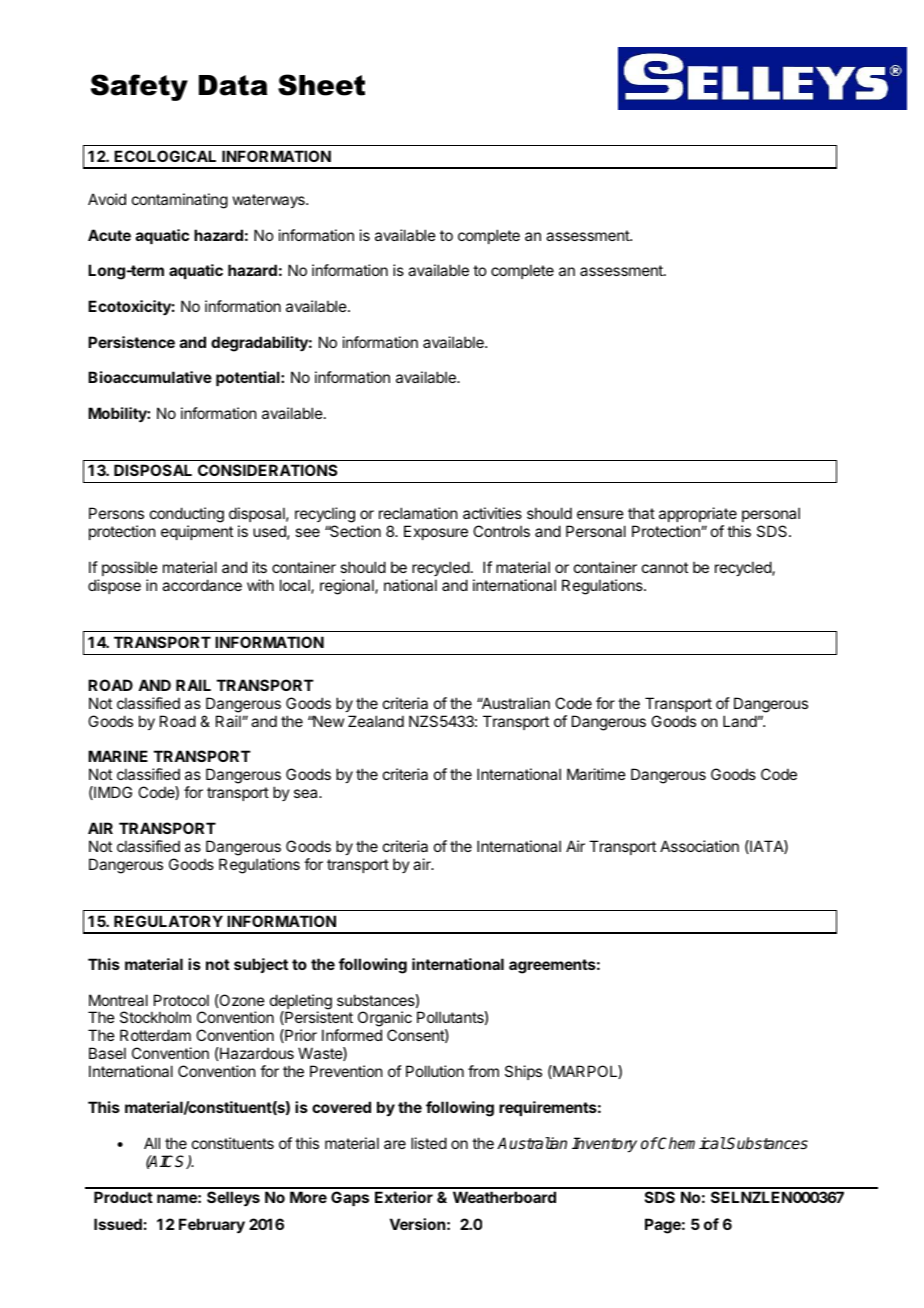  What do you see at coordinates (150, 377) in the screenshot?
I see `Bioaccumulative` at bounding box center [150, 377].
